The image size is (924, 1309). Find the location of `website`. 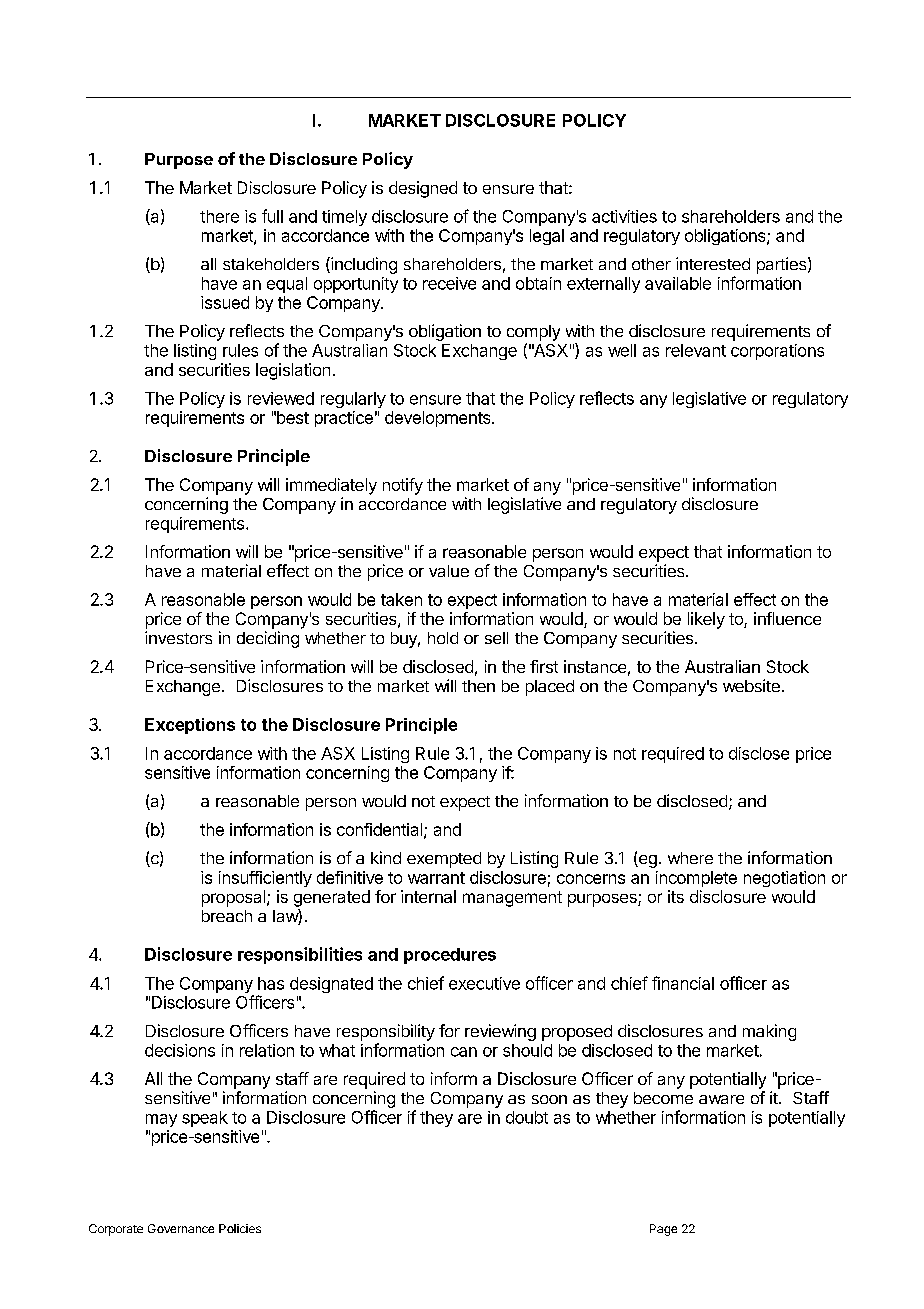

website is located at coordinates (751, 685).
